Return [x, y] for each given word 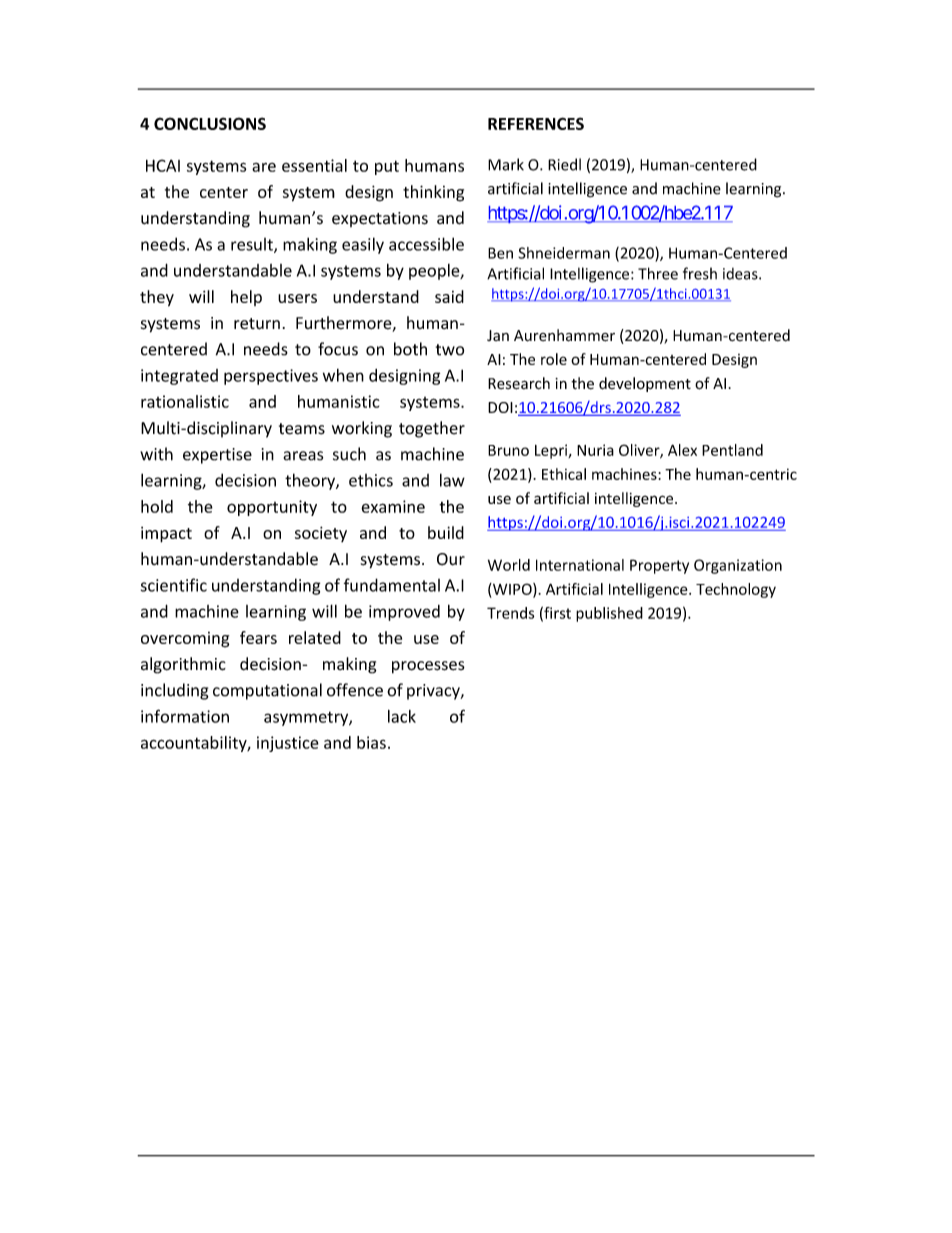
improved [404, 613]
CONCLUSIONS [210, 123]
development [645, 384]
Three [658, 273]
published [609, 614]
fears [258, 637]
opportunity [272, 508]
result [253, 245]
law [452, 480]
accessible [426, 244]
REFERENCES [536, 123]
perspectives [271, 377]
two [450, 350]
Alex [682, 450]
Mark [506, 164]
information [185, 716]
